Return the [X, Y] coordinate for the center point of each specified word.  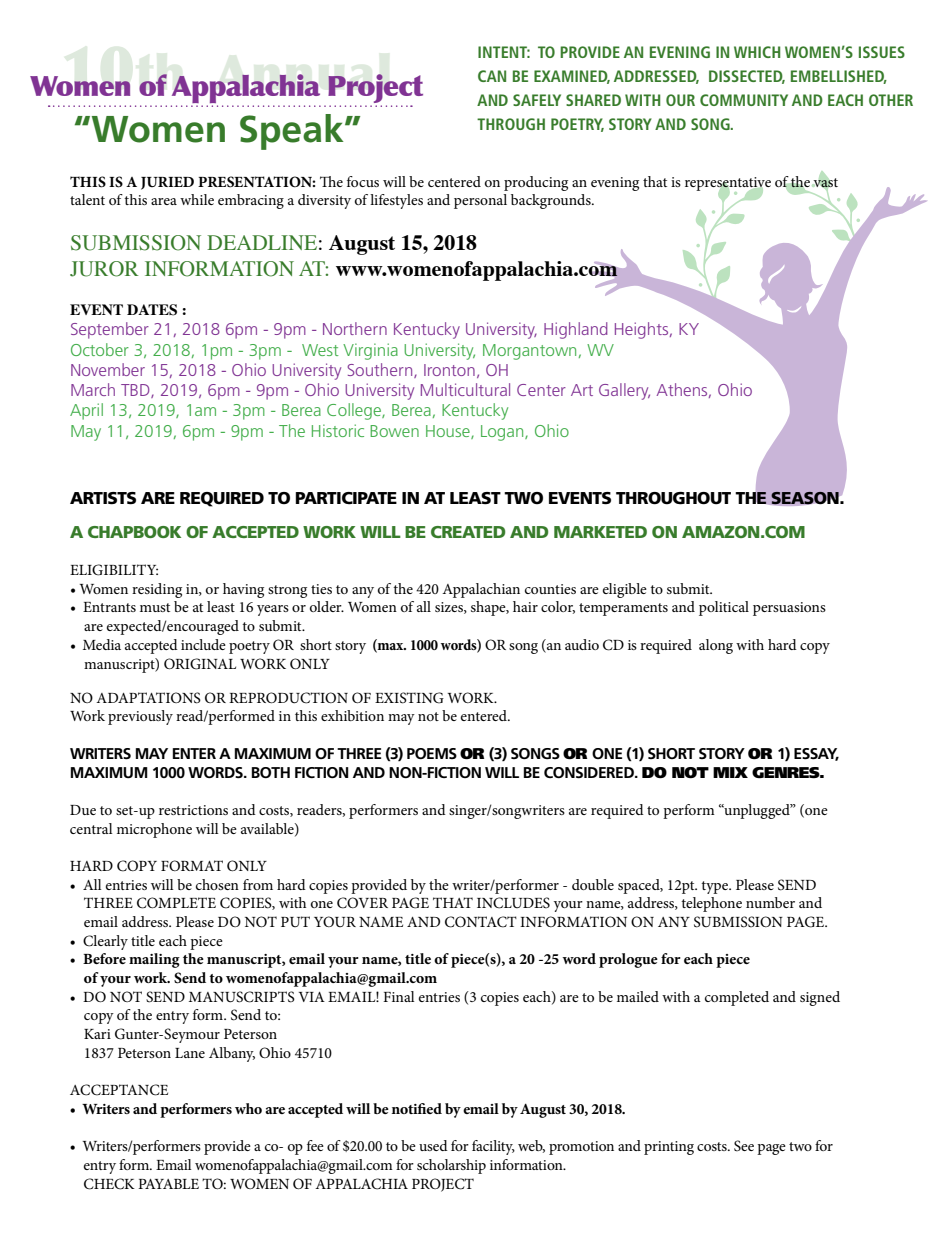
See [744, 1146]
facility [493, 1147]
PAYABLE [168, 1184]
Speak [293, 132]
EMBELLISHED [839, 77]
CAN [492, 76]
